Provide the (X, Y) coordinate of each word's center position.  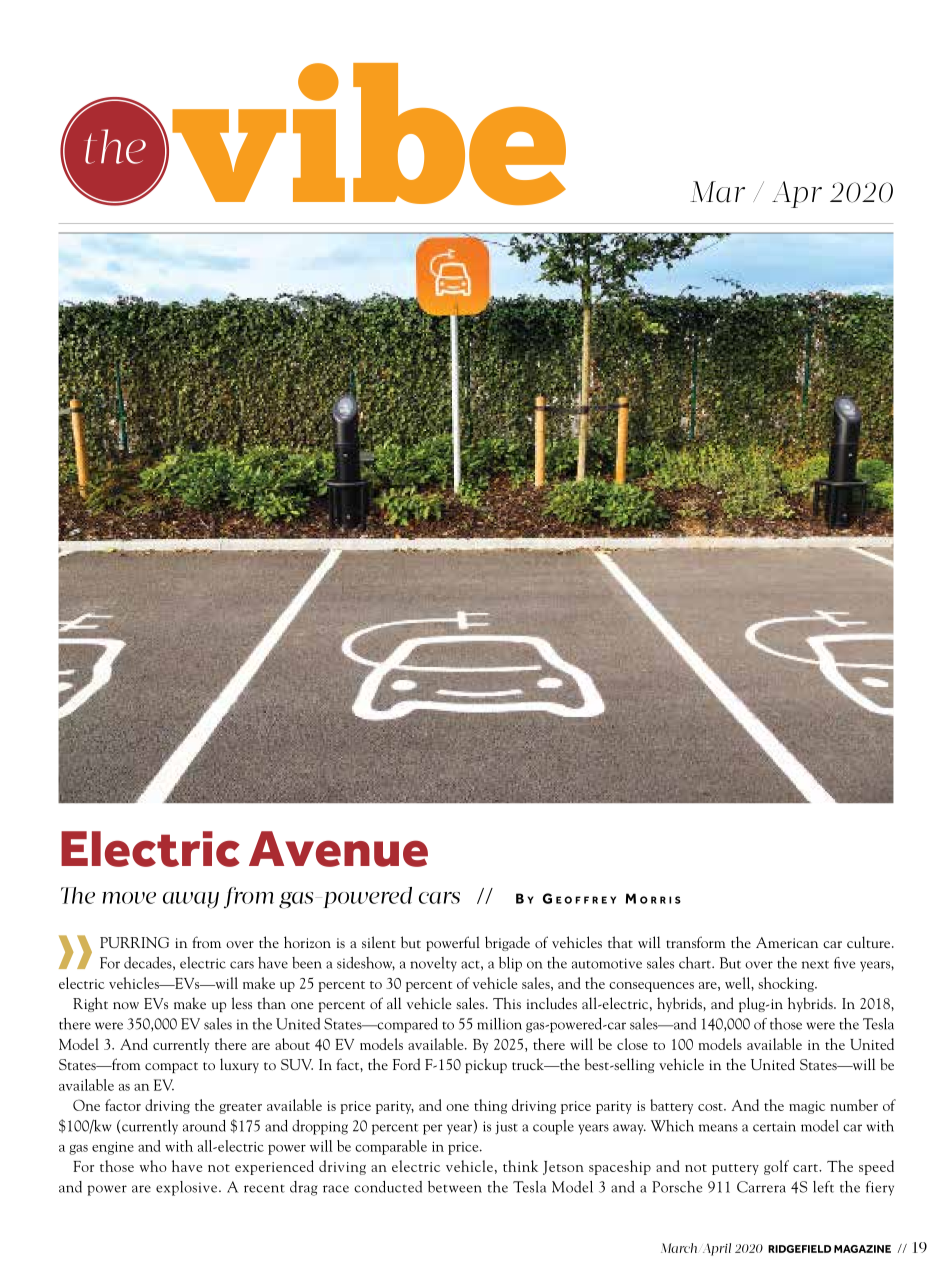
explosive (188, 1188)
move (129, 898)
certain (774, 1126)
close (632, 1044)
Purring (134, 942)
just (506, 1128)
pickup (486, 1065)
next (815, 964)
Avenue (338, 849)
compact (171, 1067)
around (204, 1126)
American (787, 942)
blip (510, 964)
